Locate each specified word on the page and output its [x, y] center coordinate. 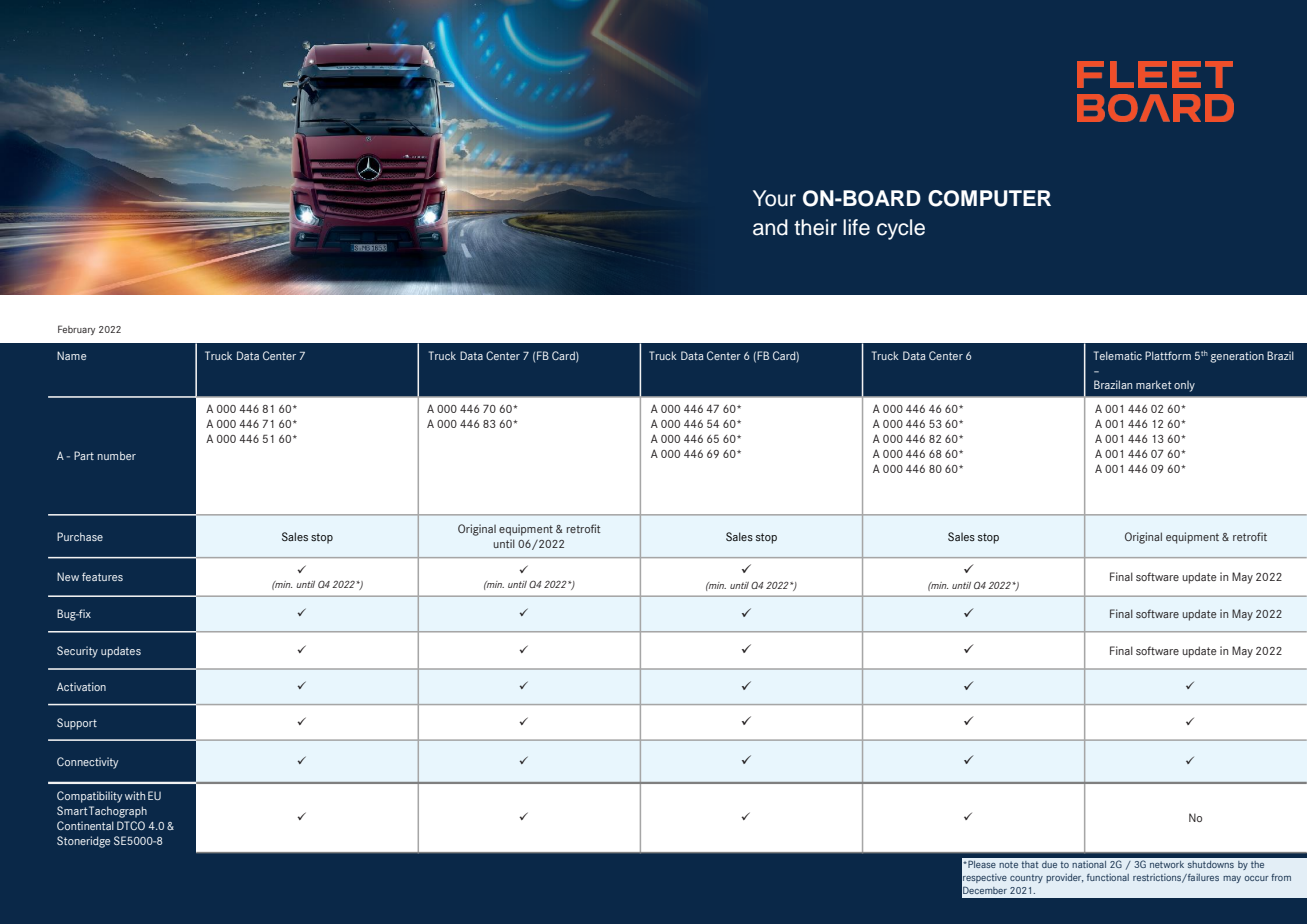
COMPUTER [989, 198]
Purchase [80, 536]
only [1184, 386]
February [76, 330]
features [102, 576]
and [770, 227]
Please [981, 864]
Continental [85, 825]
